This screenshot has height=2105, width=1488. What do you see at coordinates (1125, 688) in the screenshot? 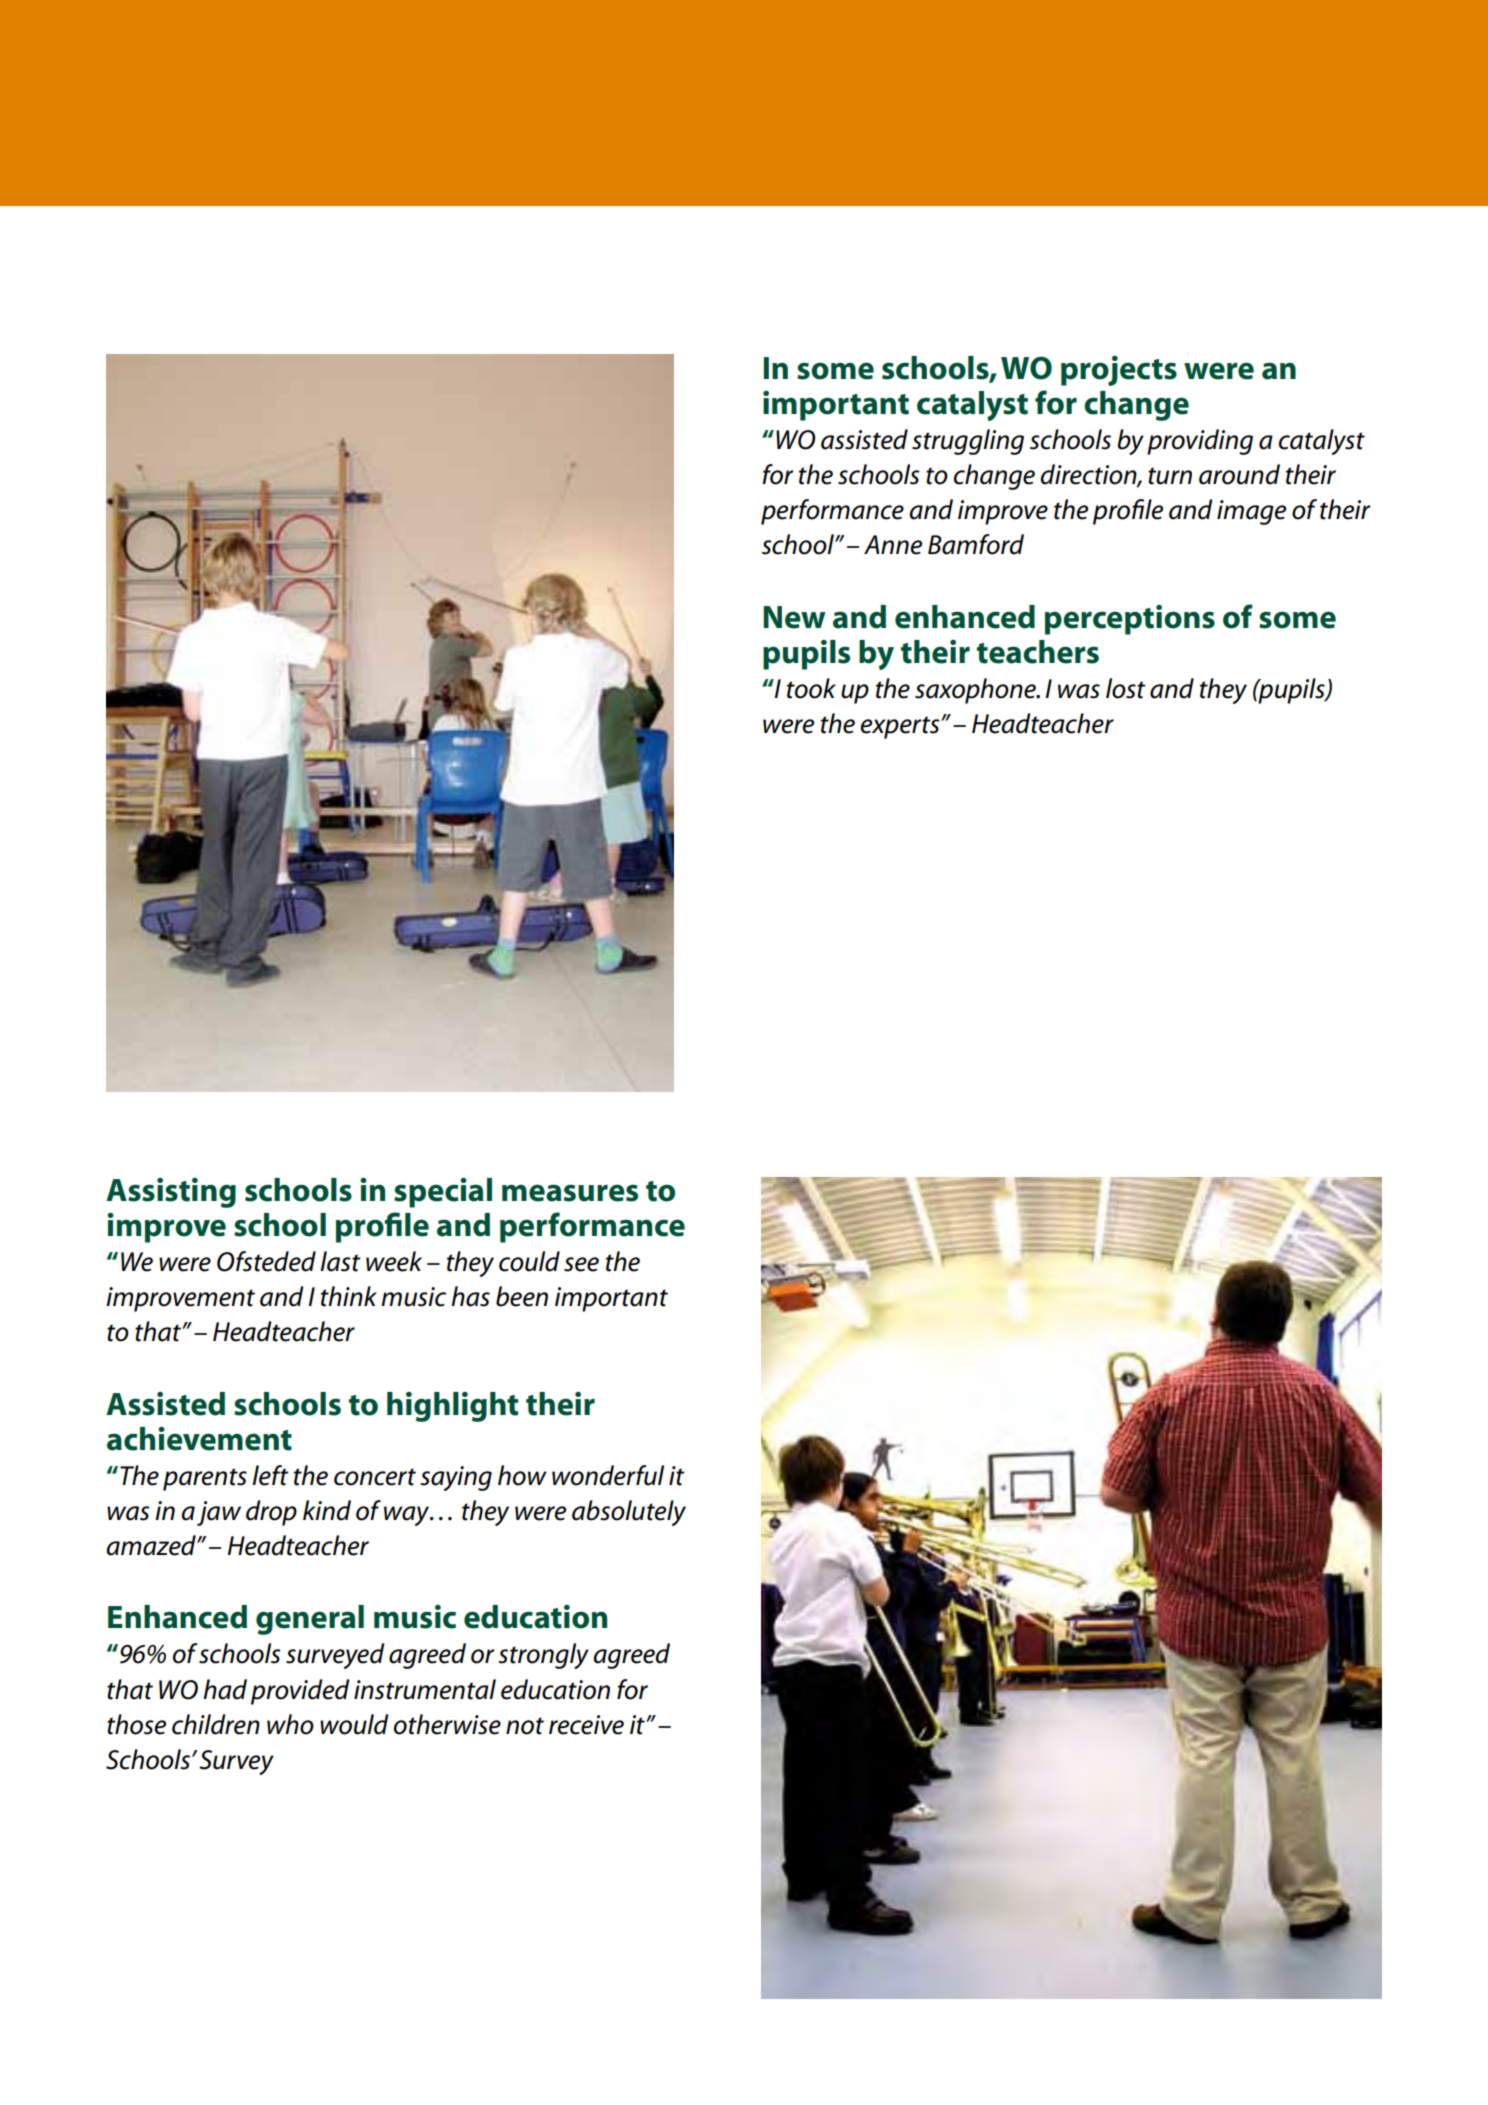
I see `lost` at bounding box center [1125, 688].
